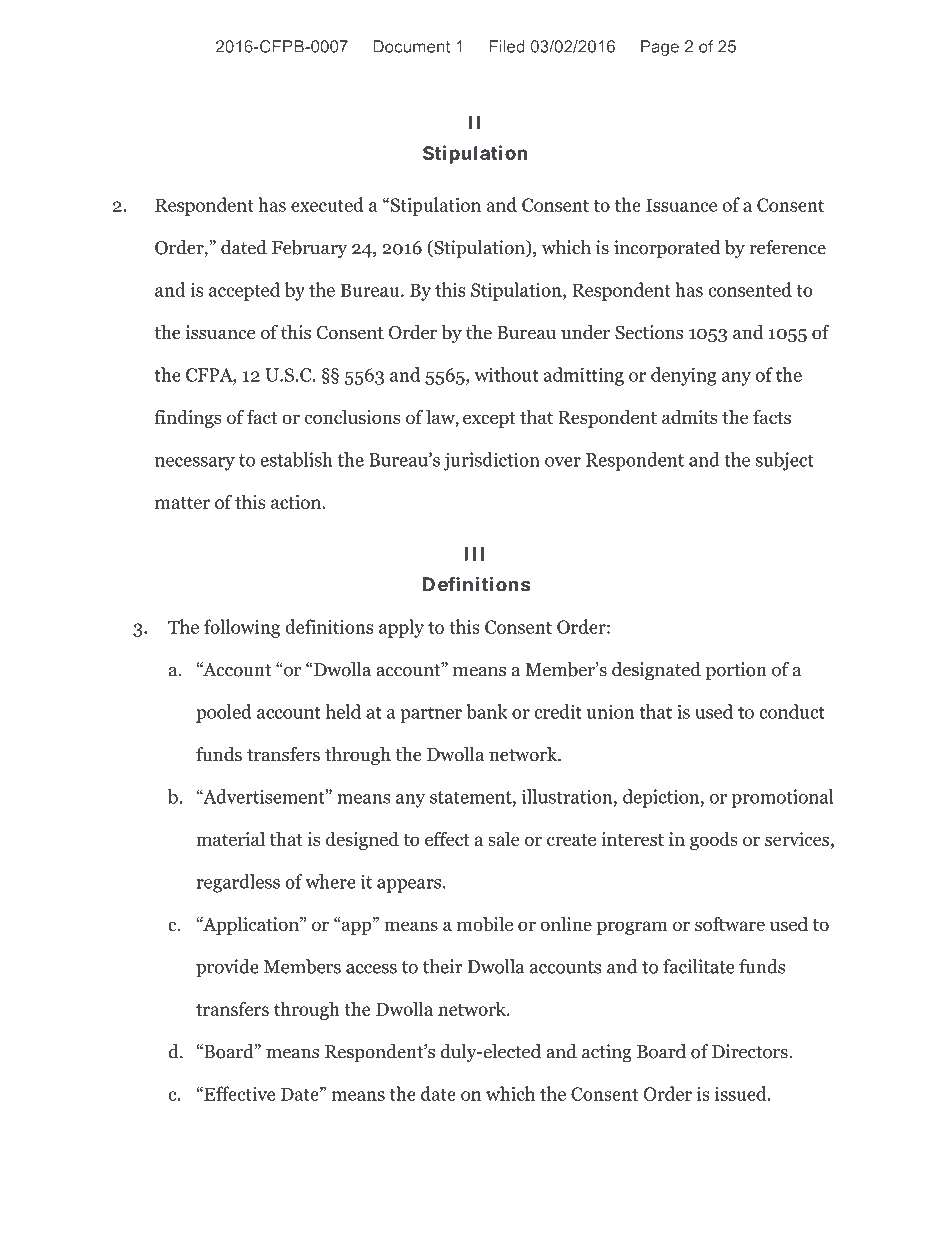 This page has height=1233, width=952. I want to click on subject, so click(785, 461).
